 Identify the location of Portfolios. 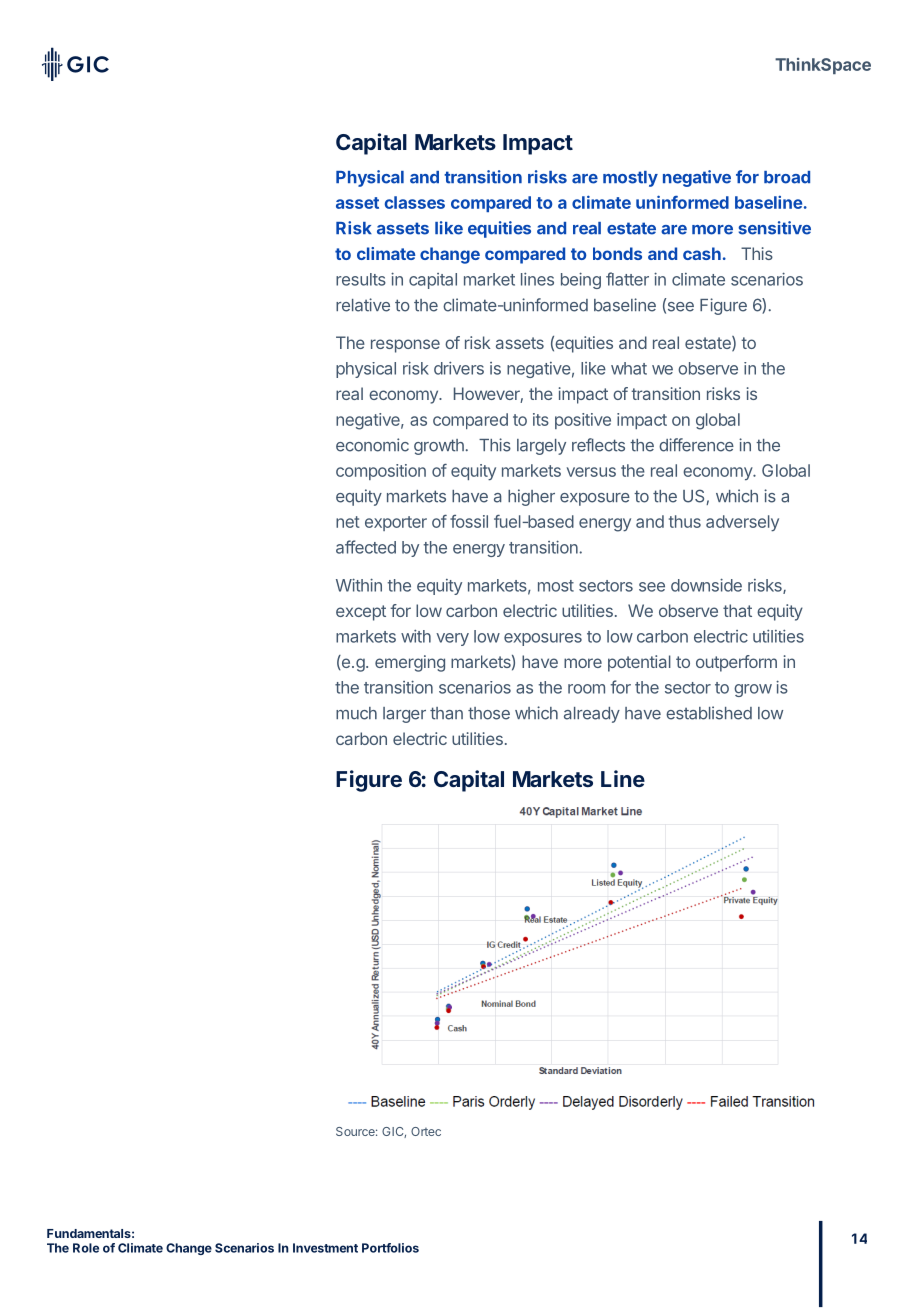
(390, 1248).
